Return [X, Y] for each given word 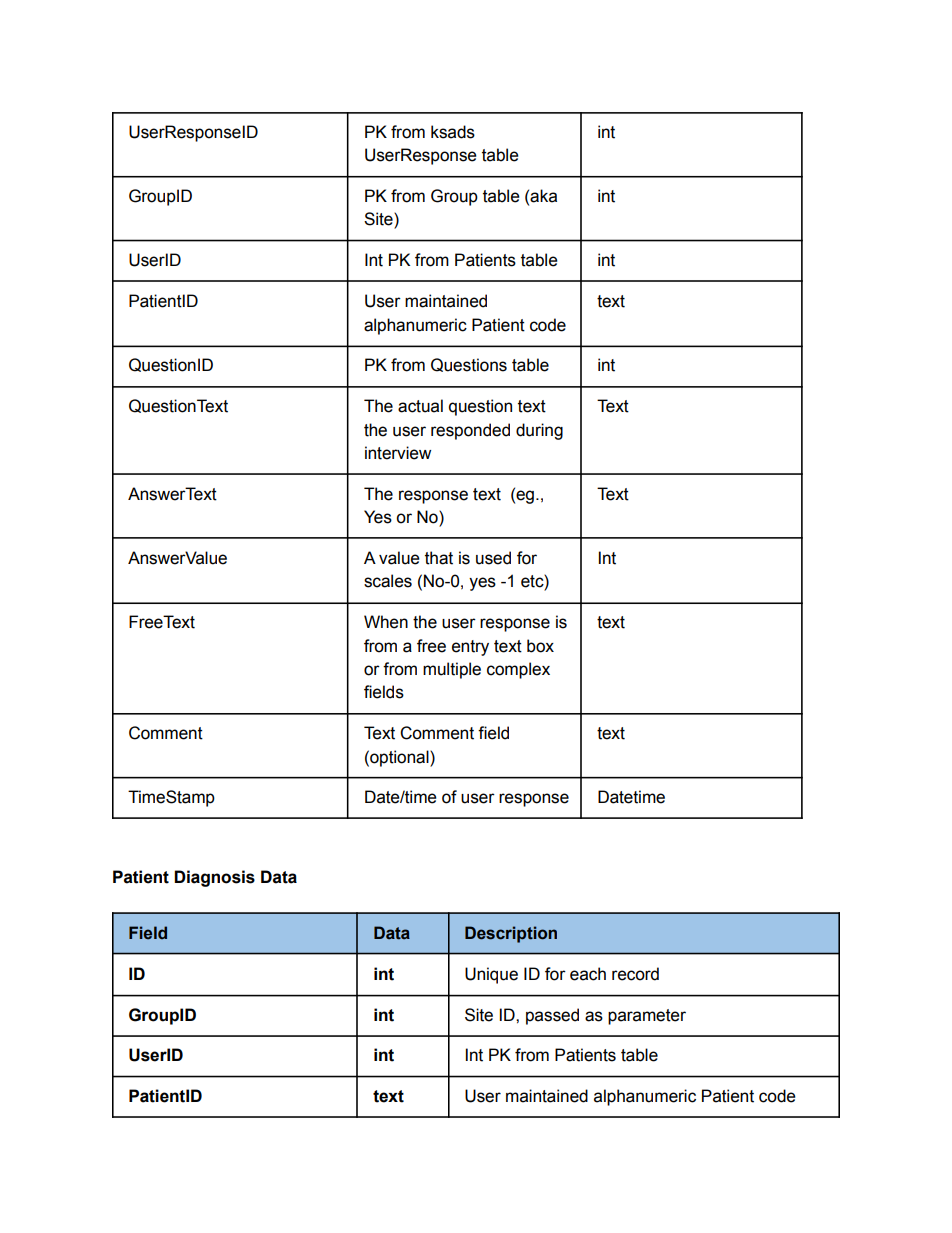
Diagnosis [214, 878]
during [539, 431]
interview [398, 453]
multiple [452, 670]
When [386, 622]
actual [420, 406]
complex [518, 670]
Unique [491, 975]
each [588, 974]
